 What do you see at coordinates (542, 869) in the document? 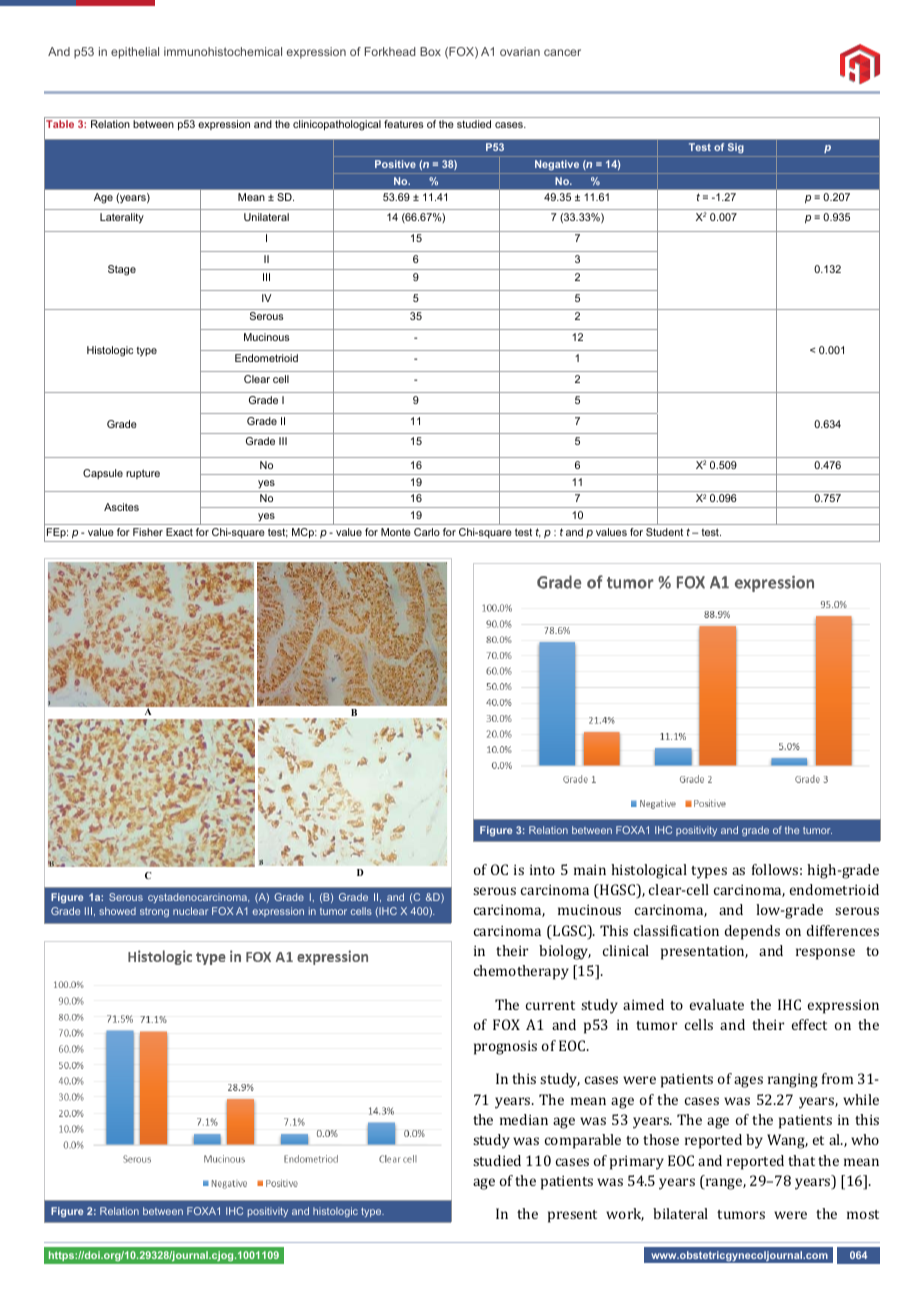
I see `into` at bounding box center [542, 869].
